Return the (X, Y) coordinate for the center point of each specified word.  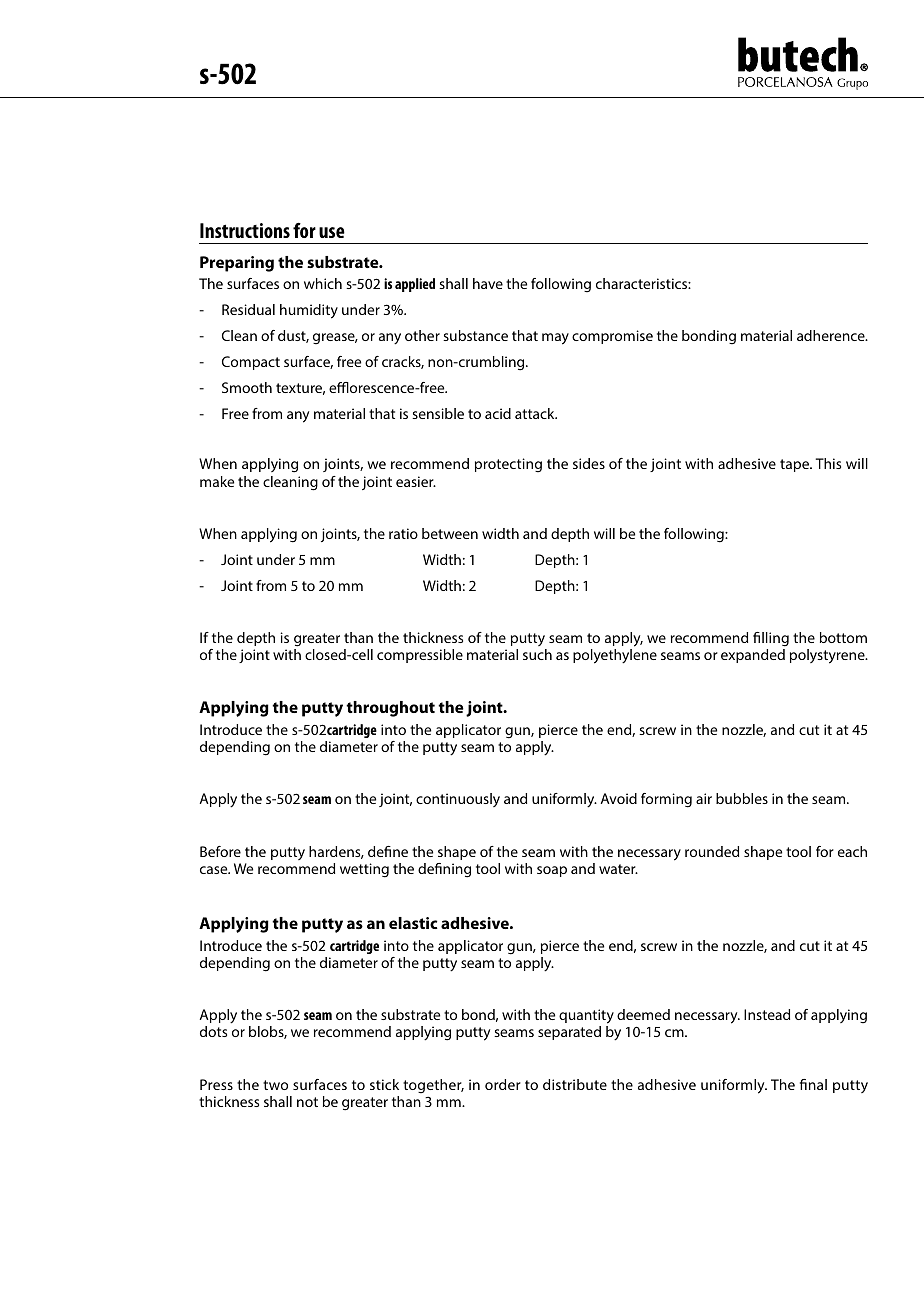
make (217, 481)
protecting (508, 465)
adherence (832, 335)
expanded (753, 656)
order (503, 1084)
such (537, 654)
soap (552, 871)
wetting (364, 870)
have (488, 283)
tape (795, 465)
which (323, 283)
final (813, 1084)
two (275, 1085)
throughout (390, 709)
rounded (712, 851)
